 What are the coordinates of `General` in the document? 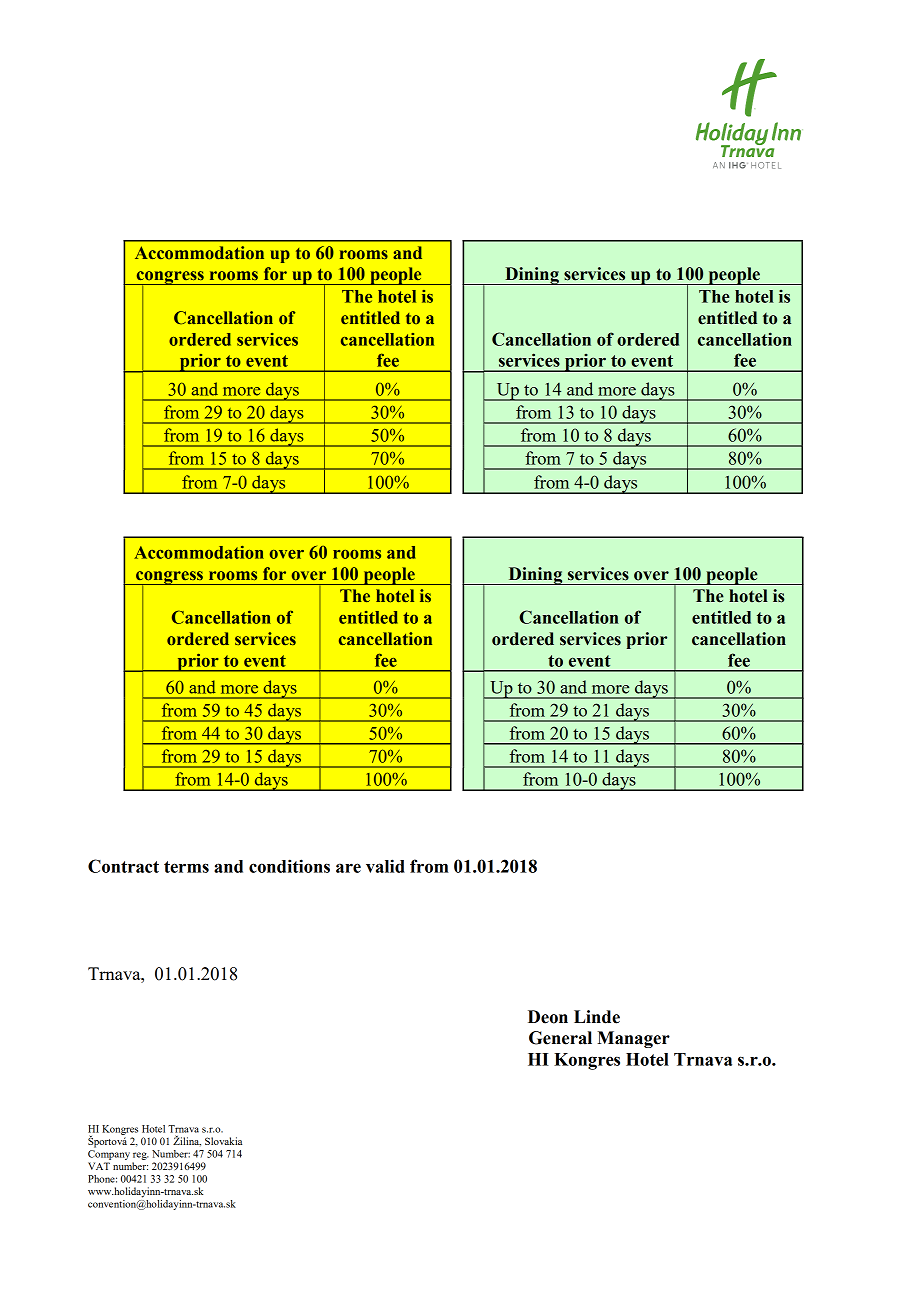 It's located at (560, 1038).
